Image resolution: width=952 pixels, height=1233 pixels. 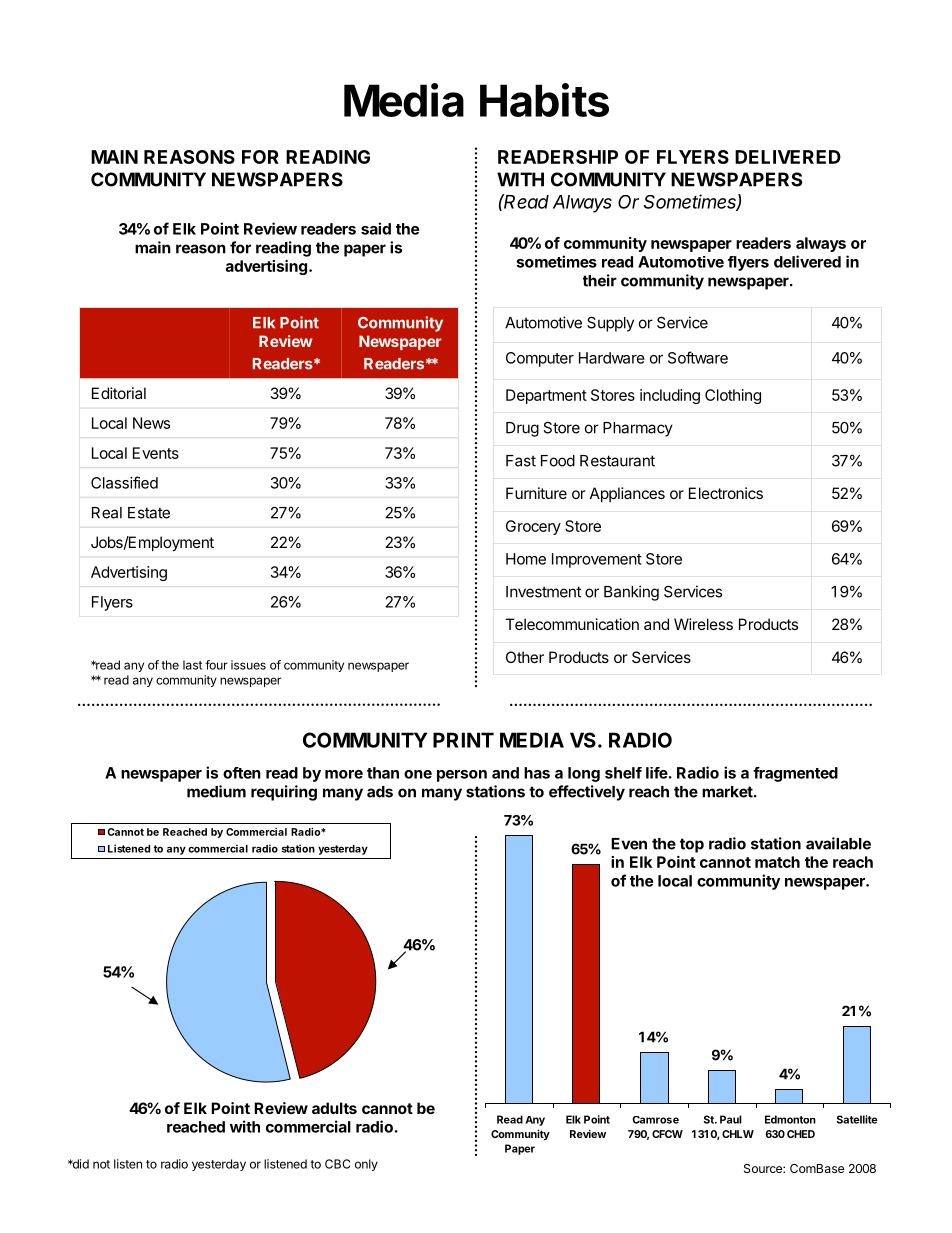 What do you see at coordinates (119, 393) in the page?
I see `Editorial` at bounding box center [119, 393].
